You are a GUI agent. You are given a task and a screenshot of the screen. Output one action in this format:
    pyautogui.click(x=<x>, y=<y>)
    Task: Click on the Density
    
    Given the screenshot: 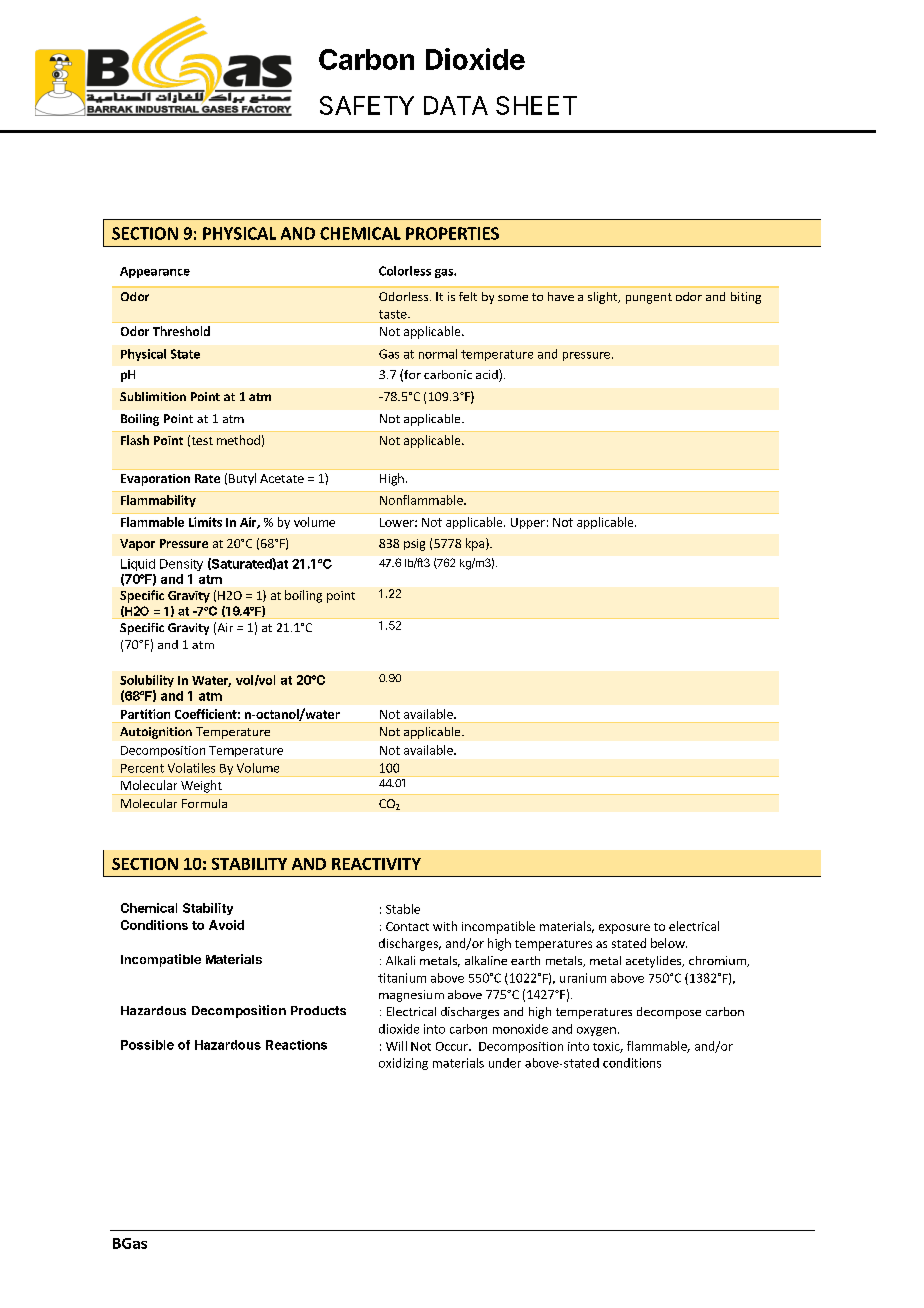 What is the action you would take?
    pyautogui.click(x=181, y=565)
